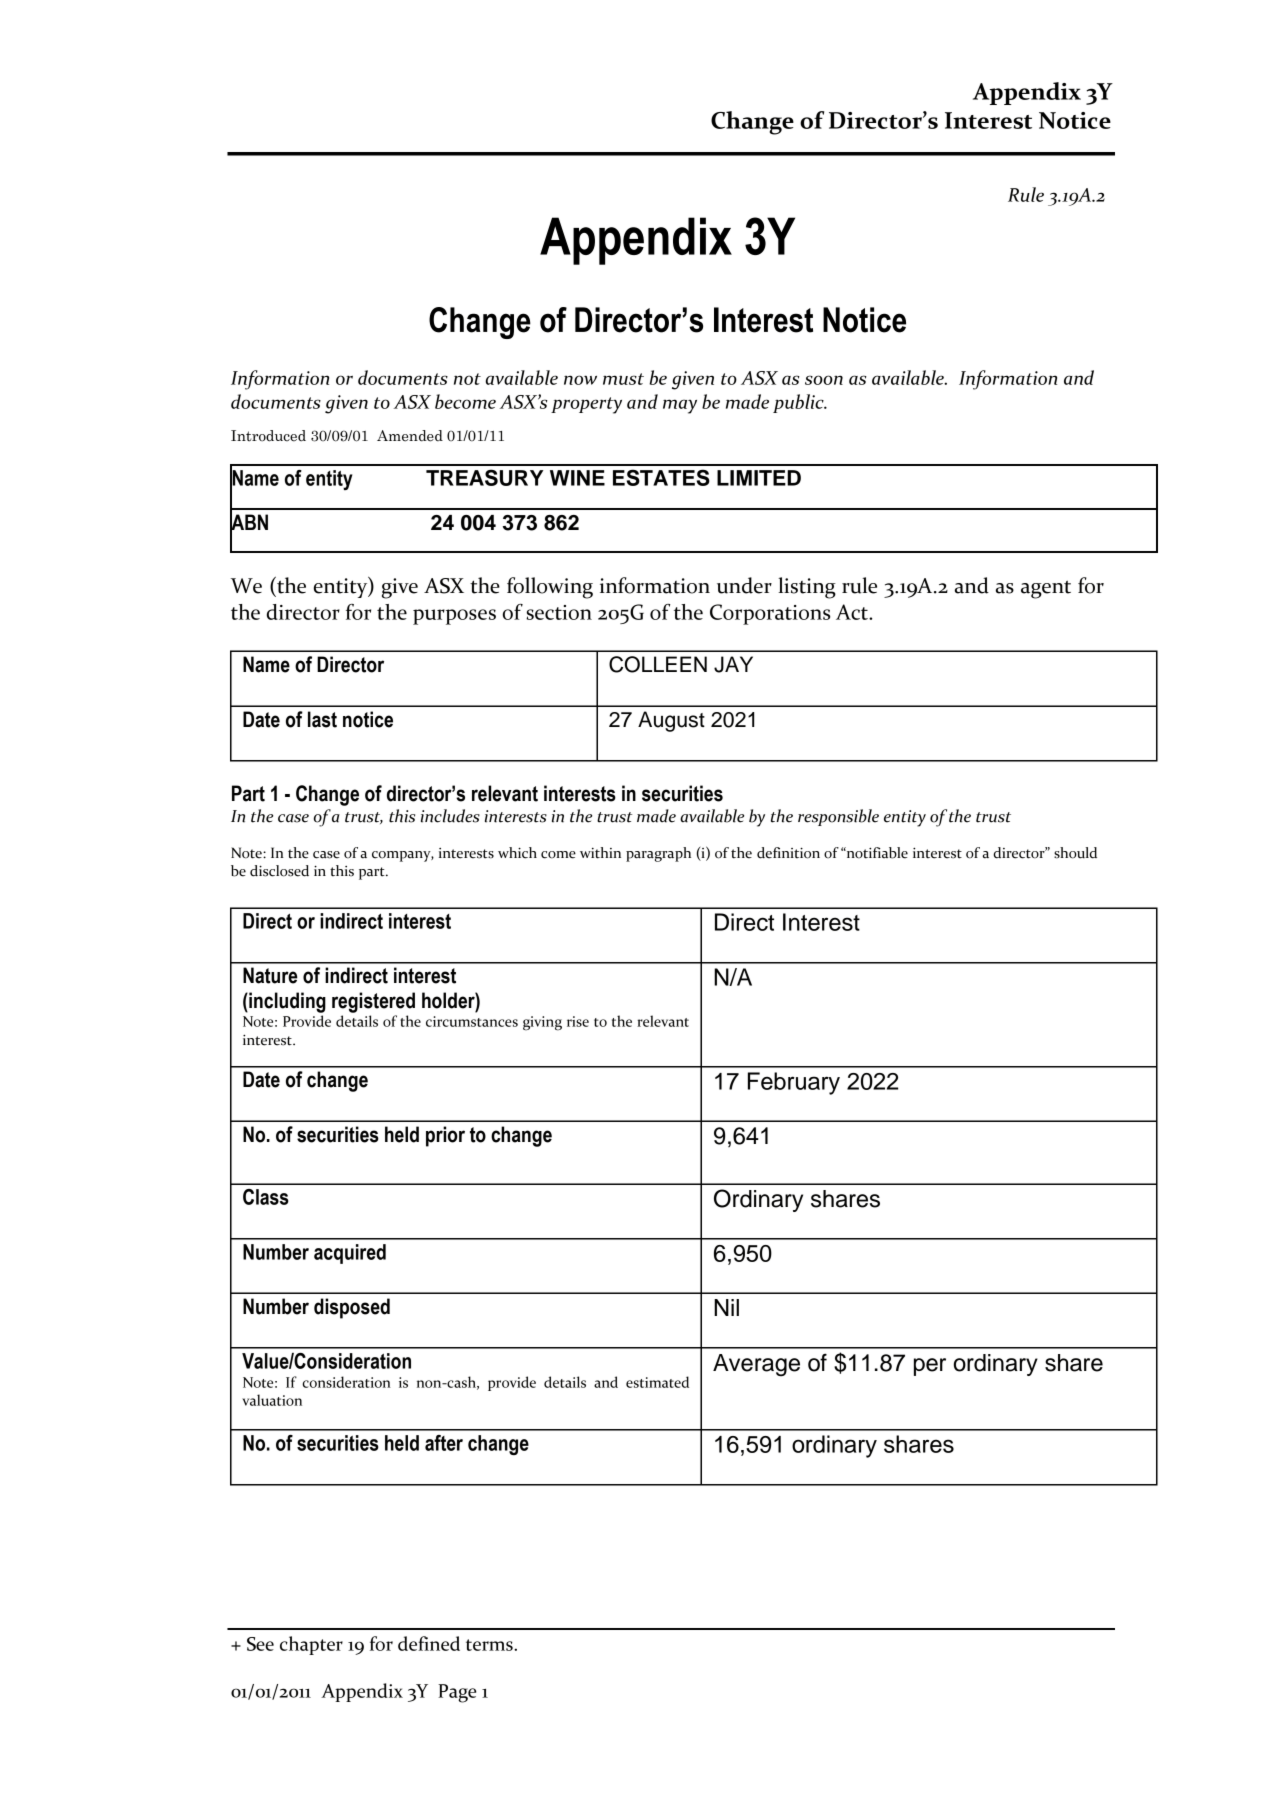 The image size is (1275, 1803). What do you see at coordinates (680, 406) in the page?
I see `may` at bounding box center [680, 406].
